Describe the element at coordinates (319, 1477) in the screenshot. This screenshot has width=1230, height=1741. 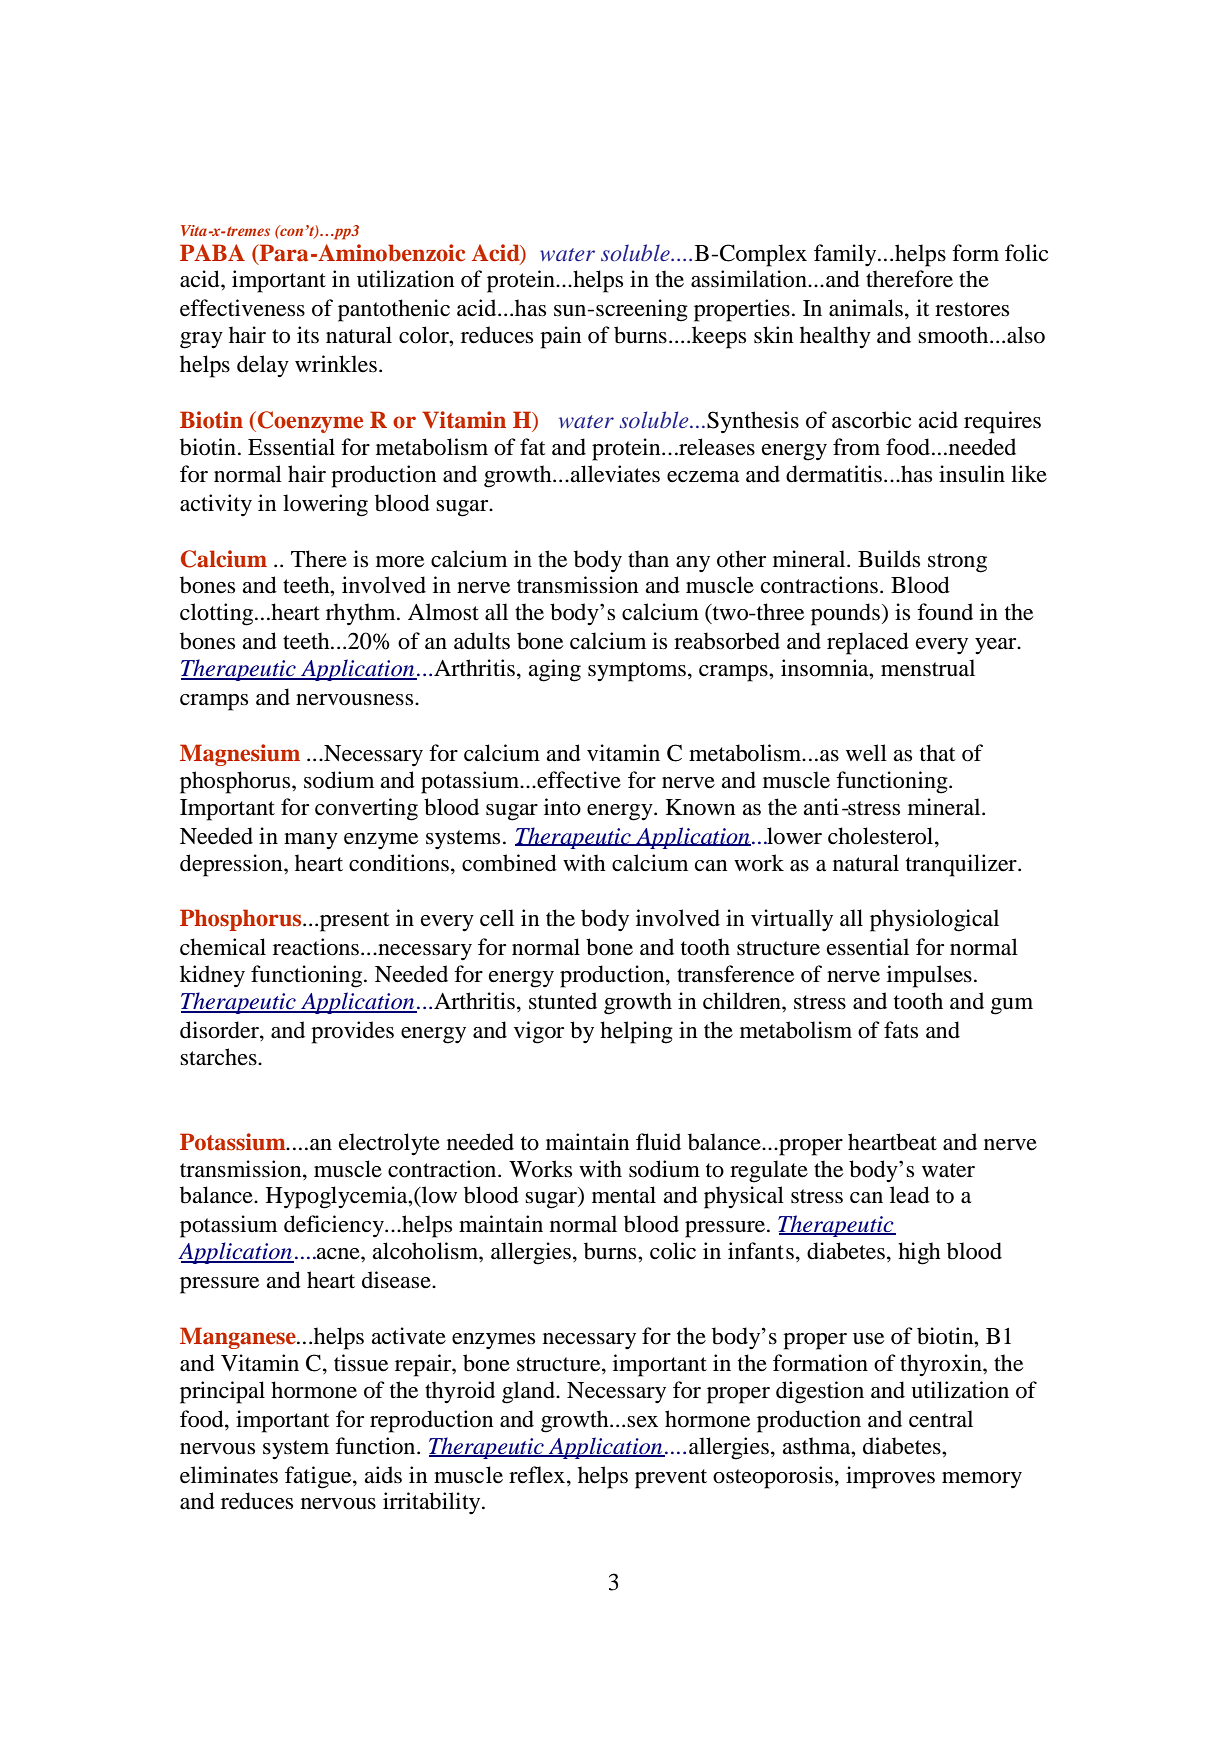
I see `fatigue` at that location.
